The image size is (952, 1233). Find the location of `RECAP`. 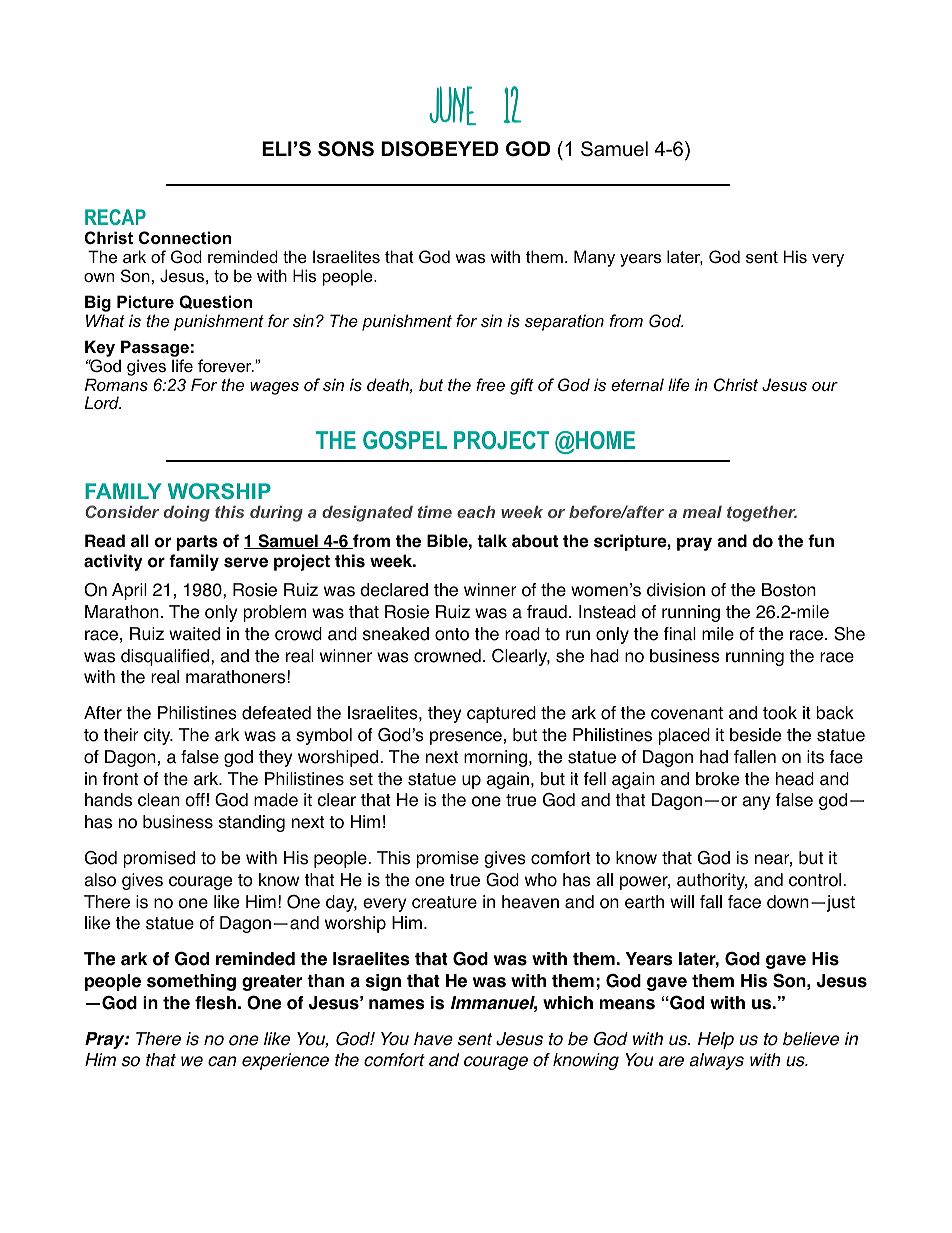

RECAP is located at coordinates (115, 217).
